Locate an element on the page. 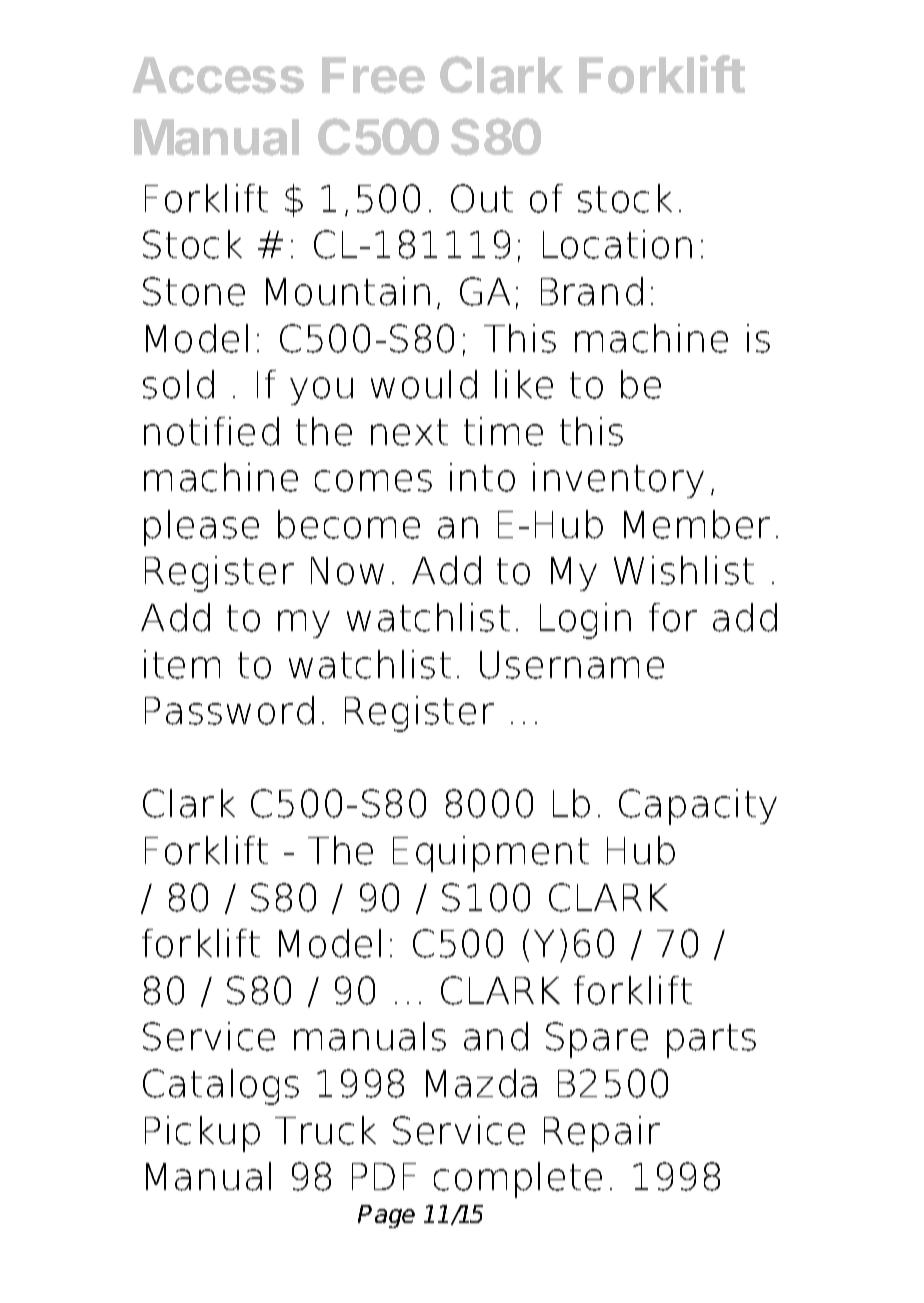 The width and height of the image is (924, 1303). notified is located at coordinates (211, 431).
